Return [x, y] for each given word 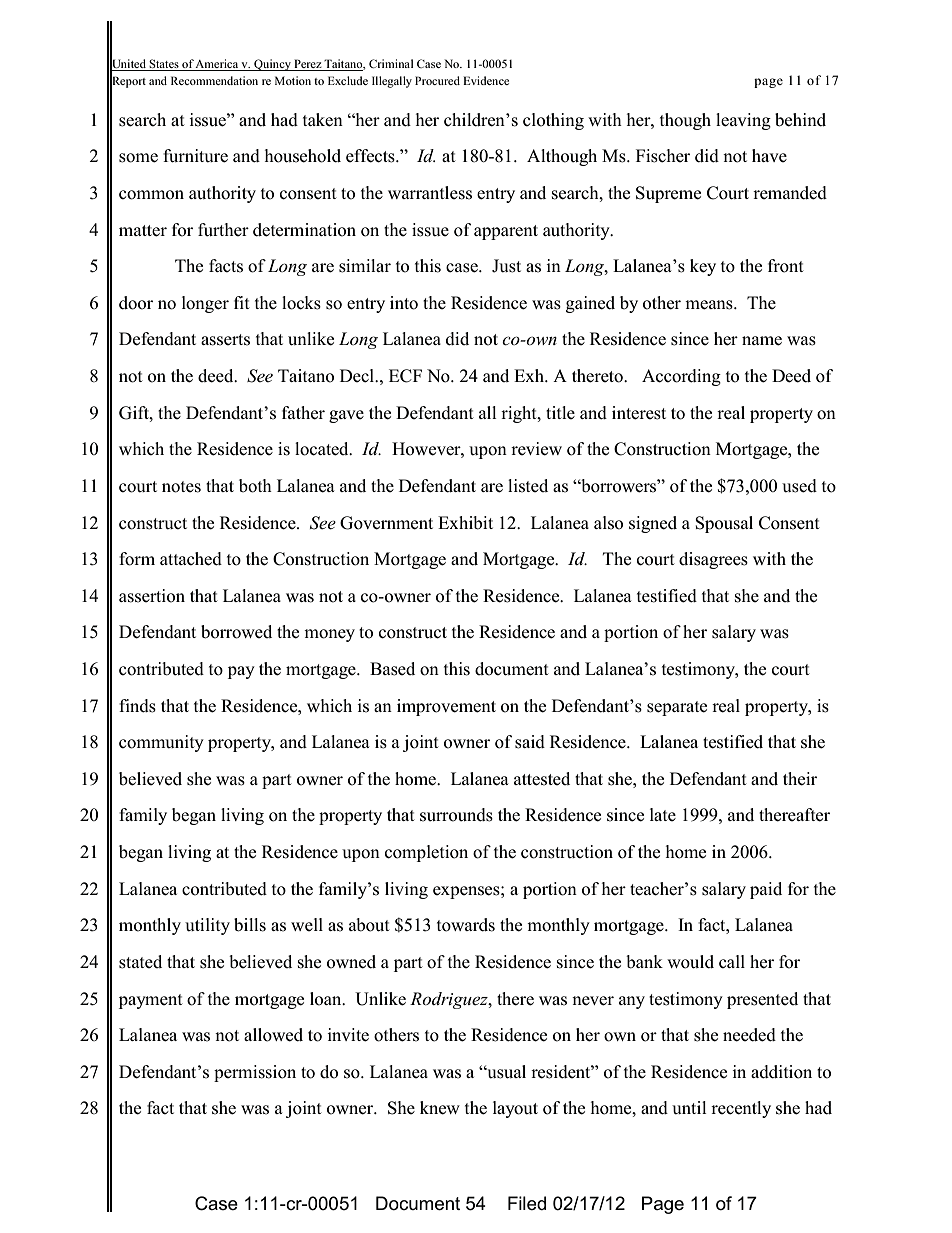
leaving [743, 121]
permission [255, 1073]
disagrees [713, 560]
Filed [527, 1203]
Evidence [486, 80]
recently [741, 1109]
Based [392, 669]
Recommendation [214, 80]
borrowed [236, 632]
